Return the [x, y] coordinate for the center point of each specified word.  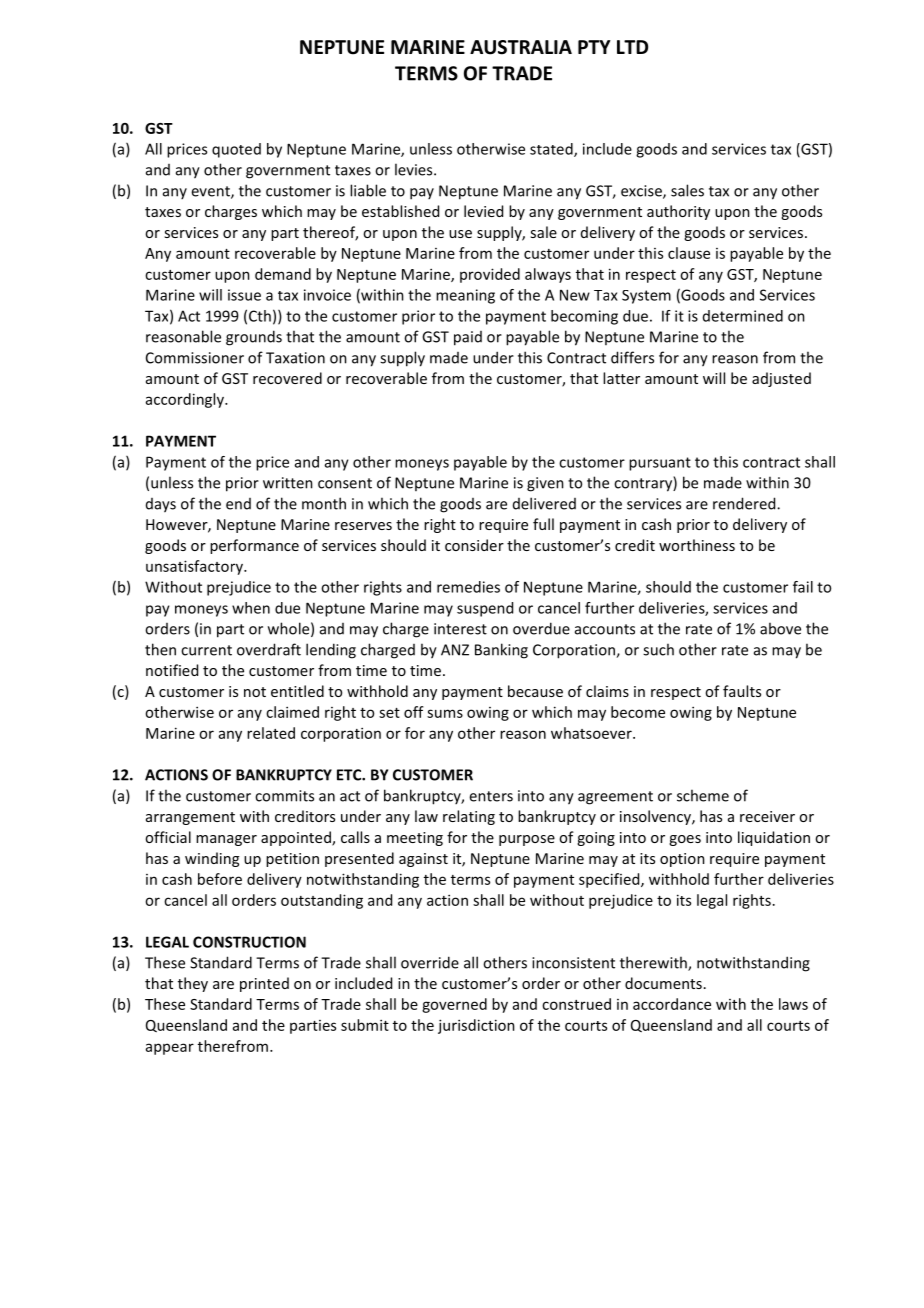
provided [490, 275]
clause [689, 253]
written [288, 483]
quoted [236, 150]
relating [469, 817]
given [545, 484]
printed [264, 984]
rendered [745, 503]
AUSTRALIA [521, 47]
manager [226, 840]
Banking [501, 651]
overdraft [269, 649]
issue [244, 295]
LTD [632, 47]
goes [685, 840]
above [780, 628]
